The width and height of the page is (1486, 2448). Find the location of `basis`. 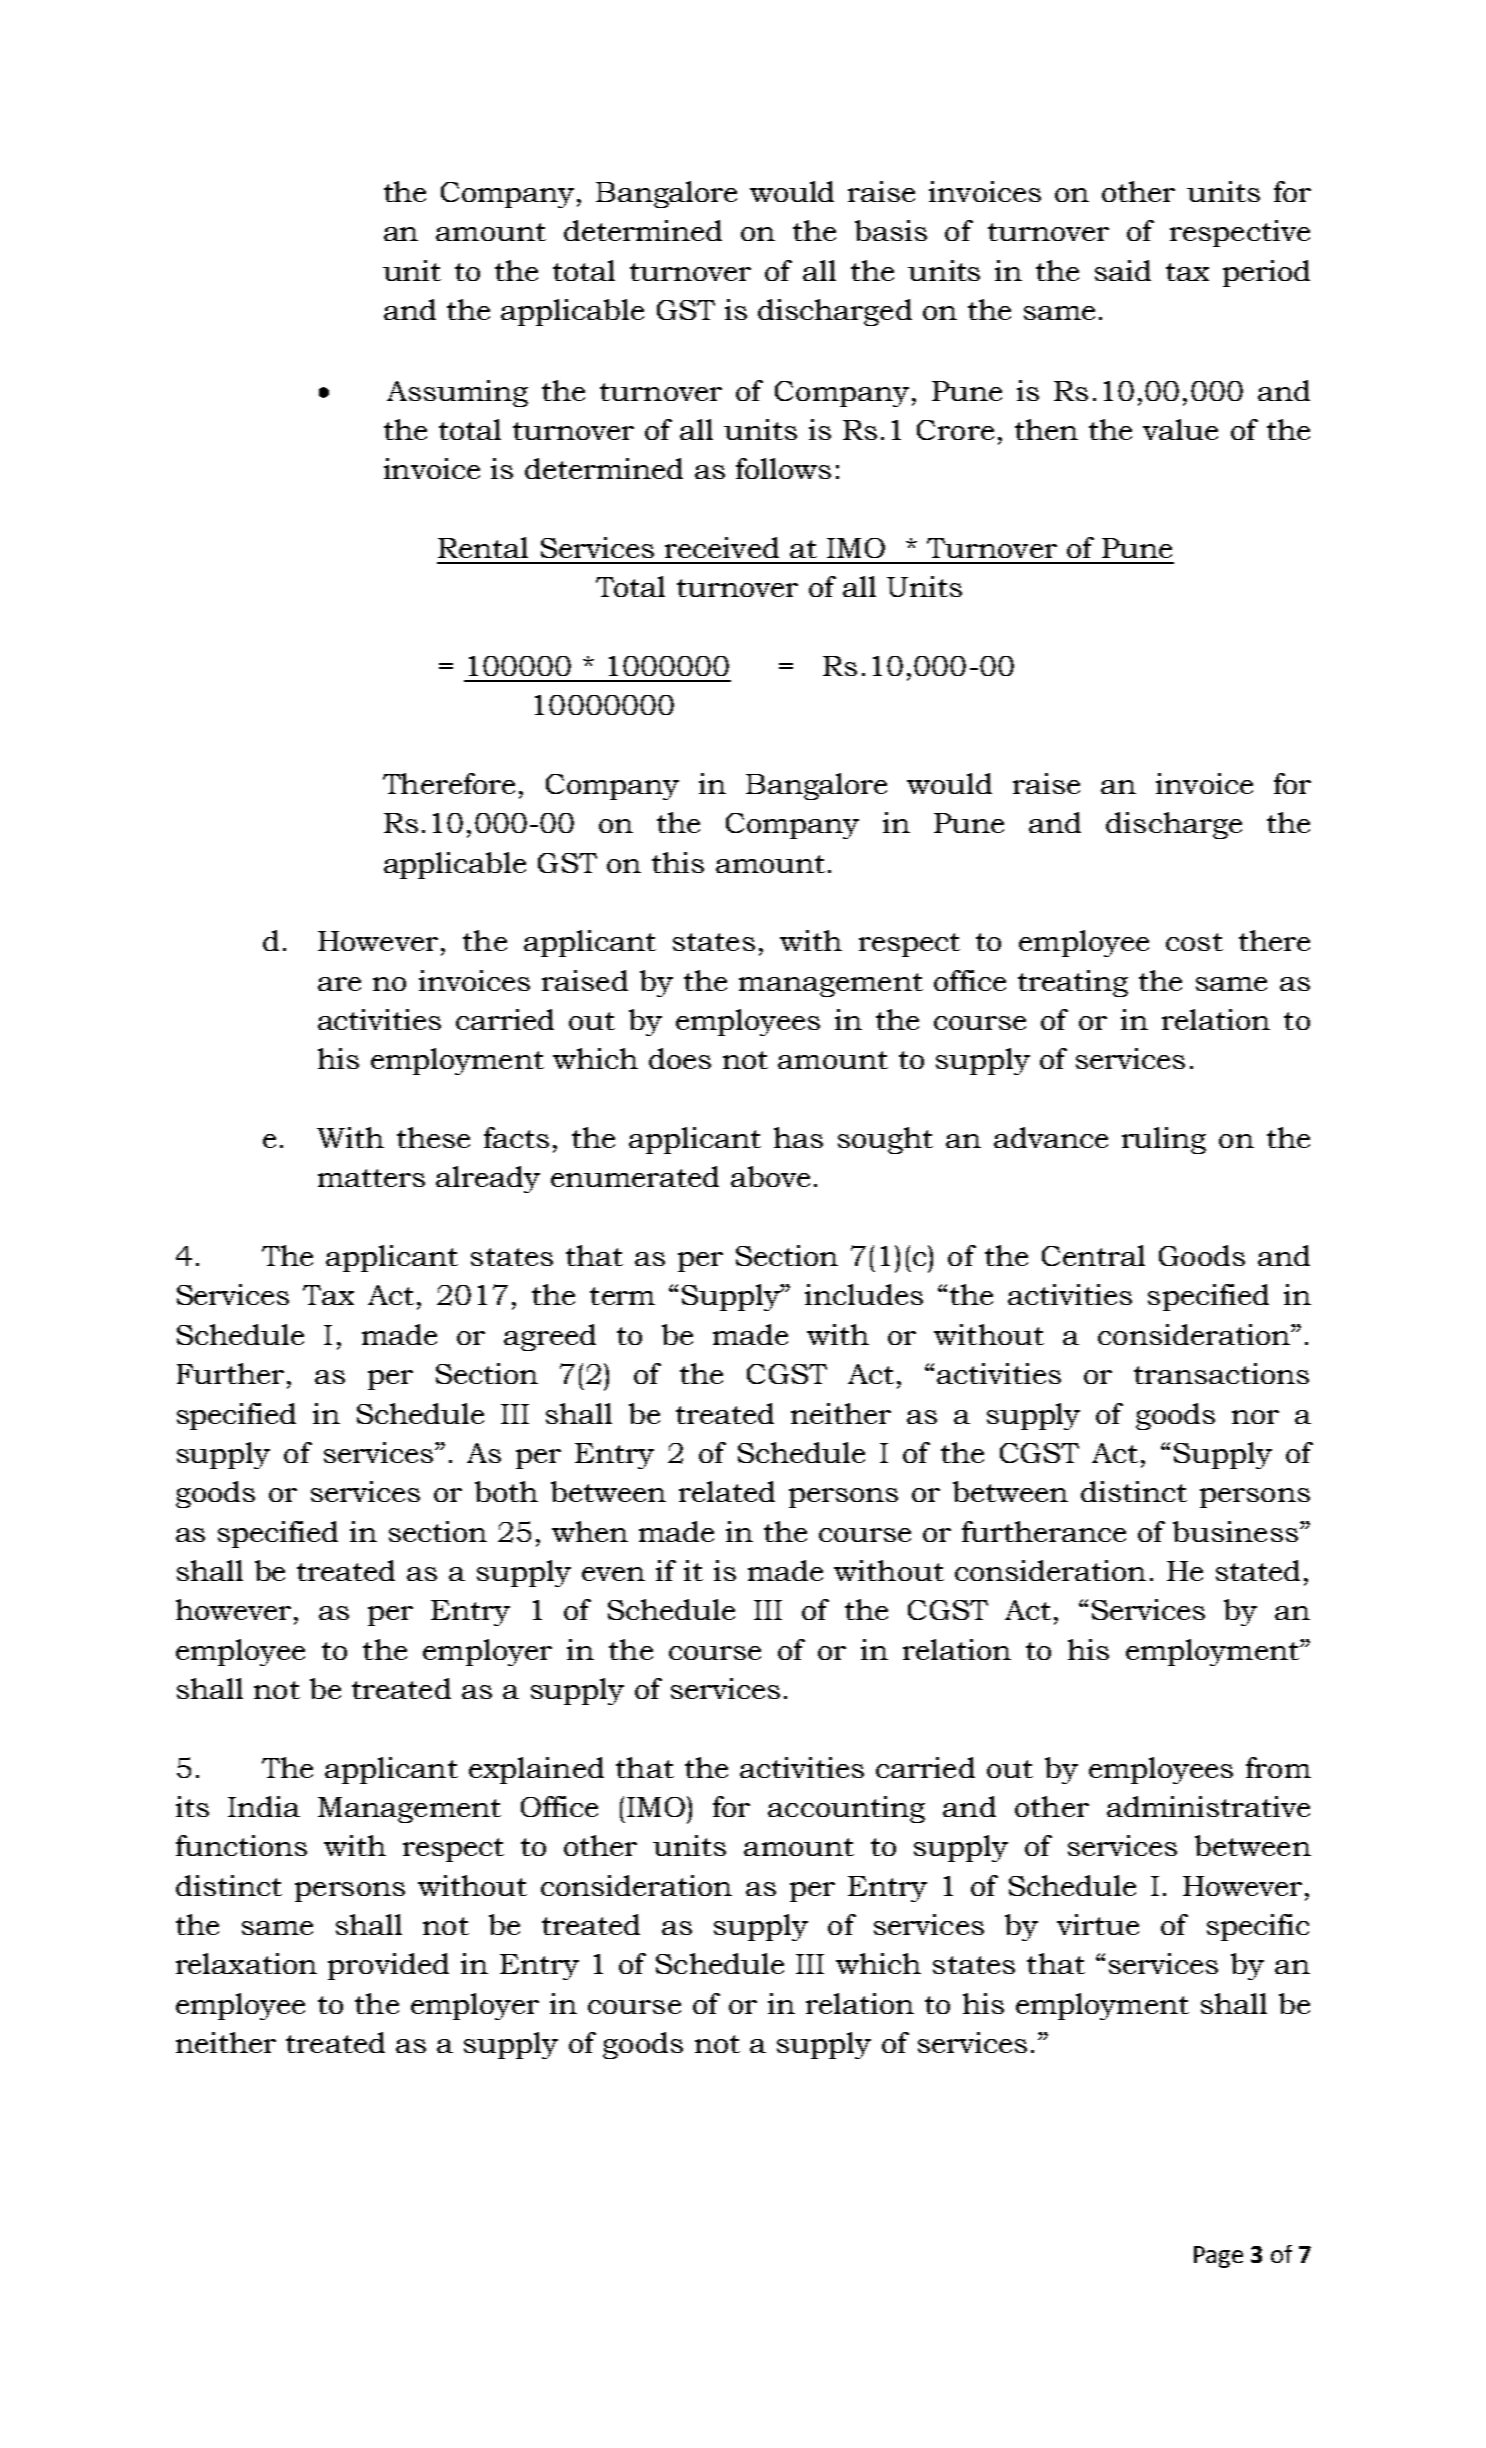

basis is located at coordinates (891, 230).
